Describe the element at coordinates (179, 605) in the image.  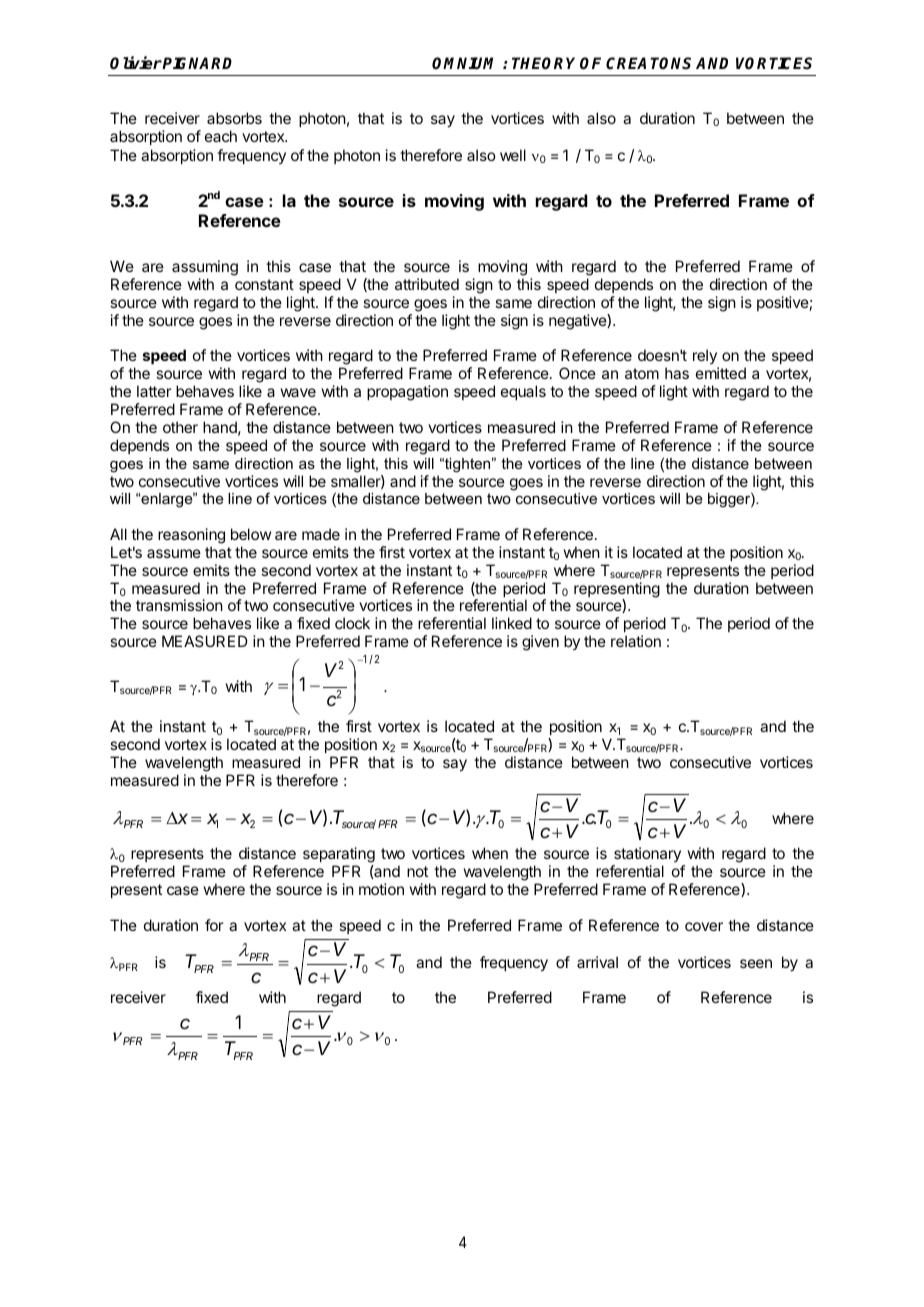
I see `transmission` at that location.
